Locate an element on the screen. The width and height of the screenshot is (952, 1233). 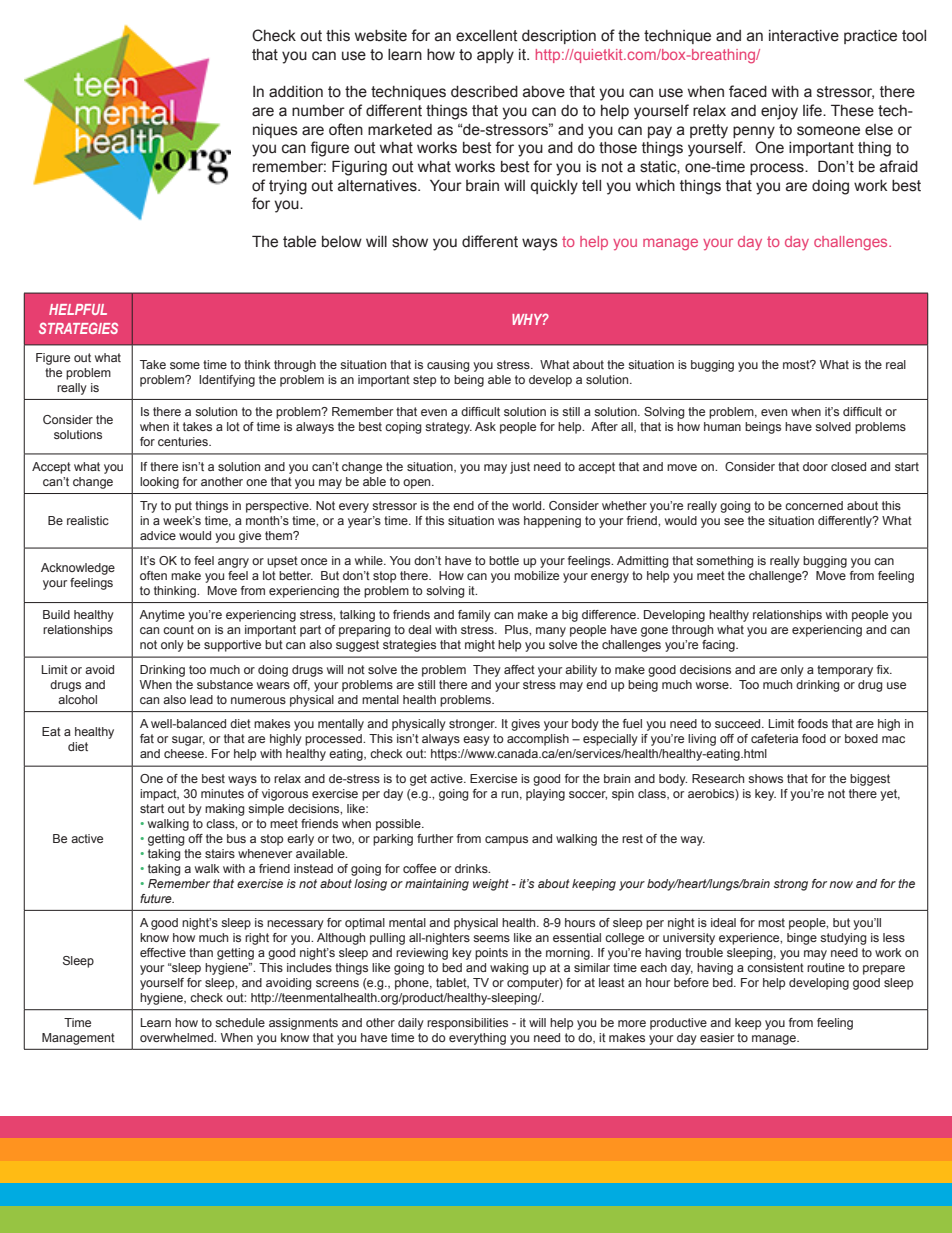
Identifying is located at coordinates (227, 381).
